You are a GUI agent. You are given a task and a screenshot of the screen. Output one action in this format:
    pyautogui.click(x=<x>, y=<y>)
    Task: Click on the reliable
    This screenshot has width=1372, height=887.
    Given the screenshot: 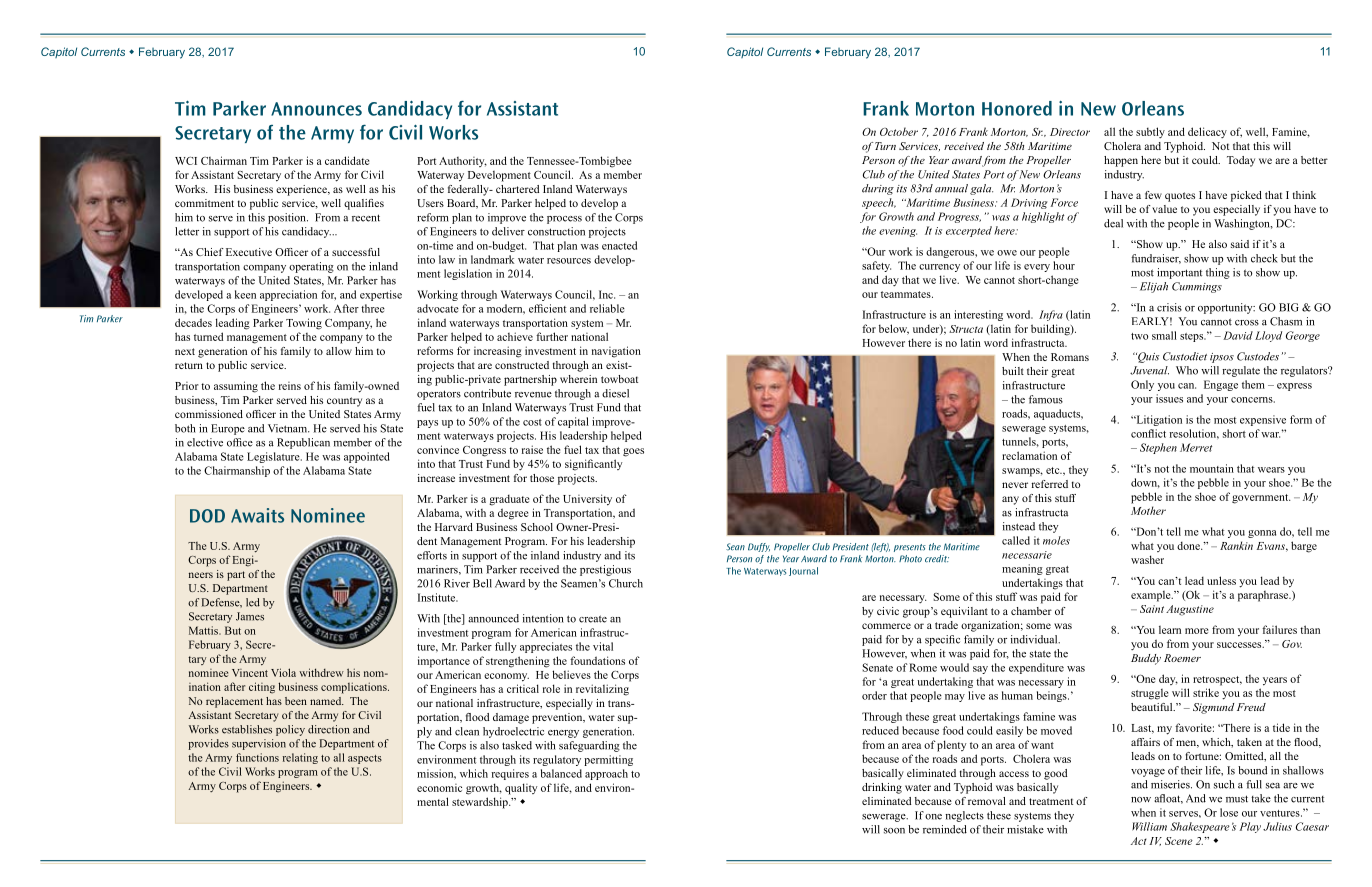 What is the action you would take?
    pyautogui.click(x=607, y=308)
